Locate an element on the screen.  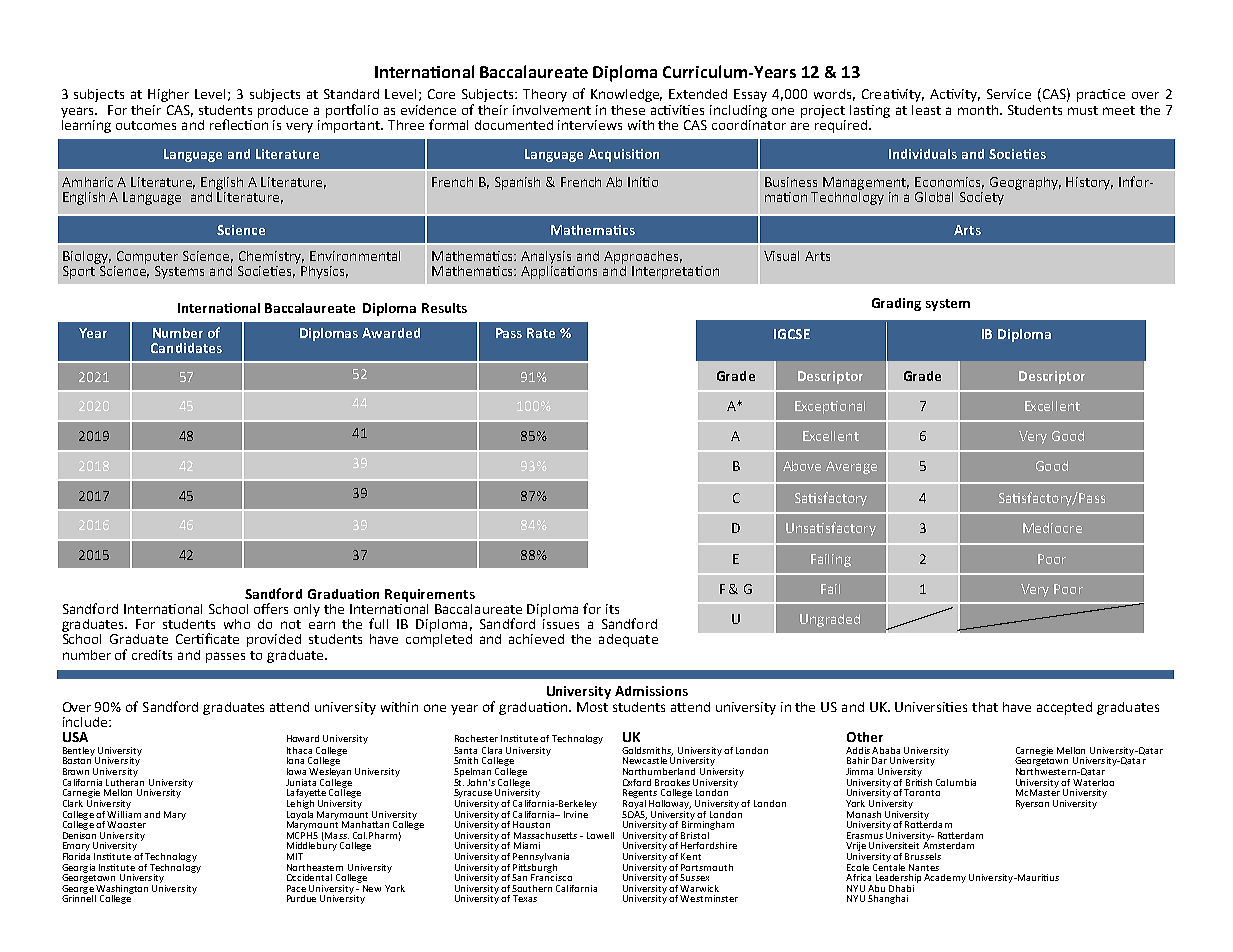
Grading is located at coordinates (896, 304).
